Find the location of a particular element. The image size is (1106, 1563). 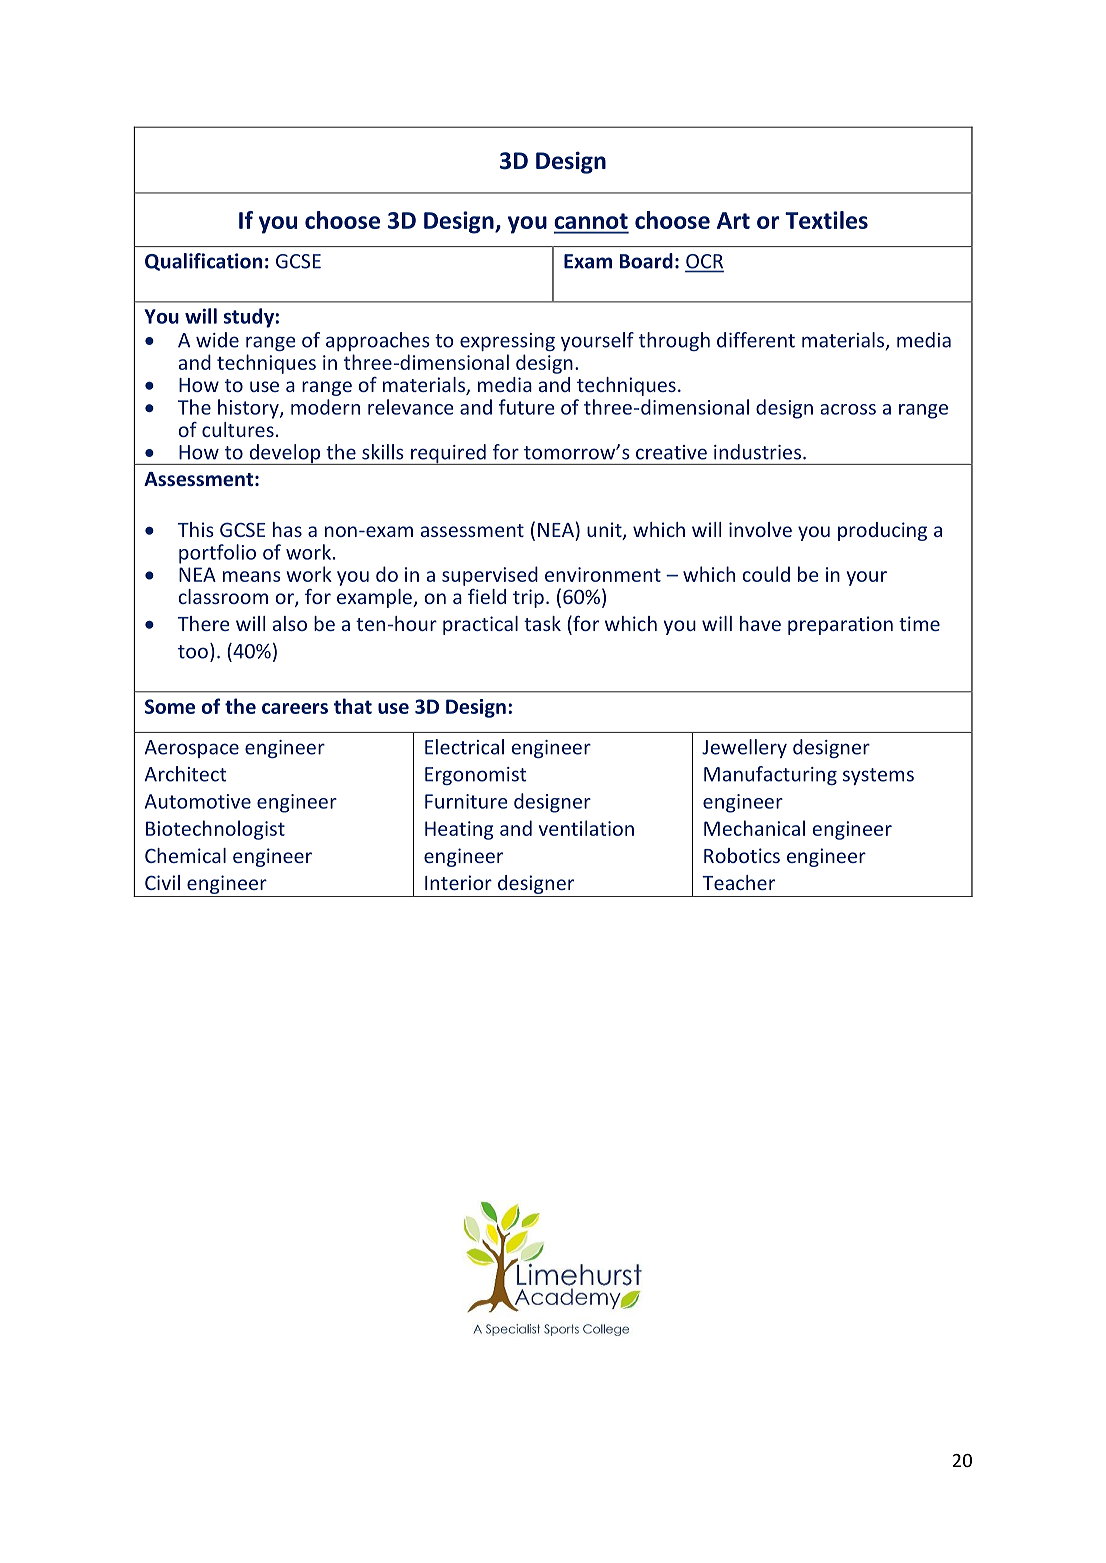

Chemical is located at coordinates (185, 855).
